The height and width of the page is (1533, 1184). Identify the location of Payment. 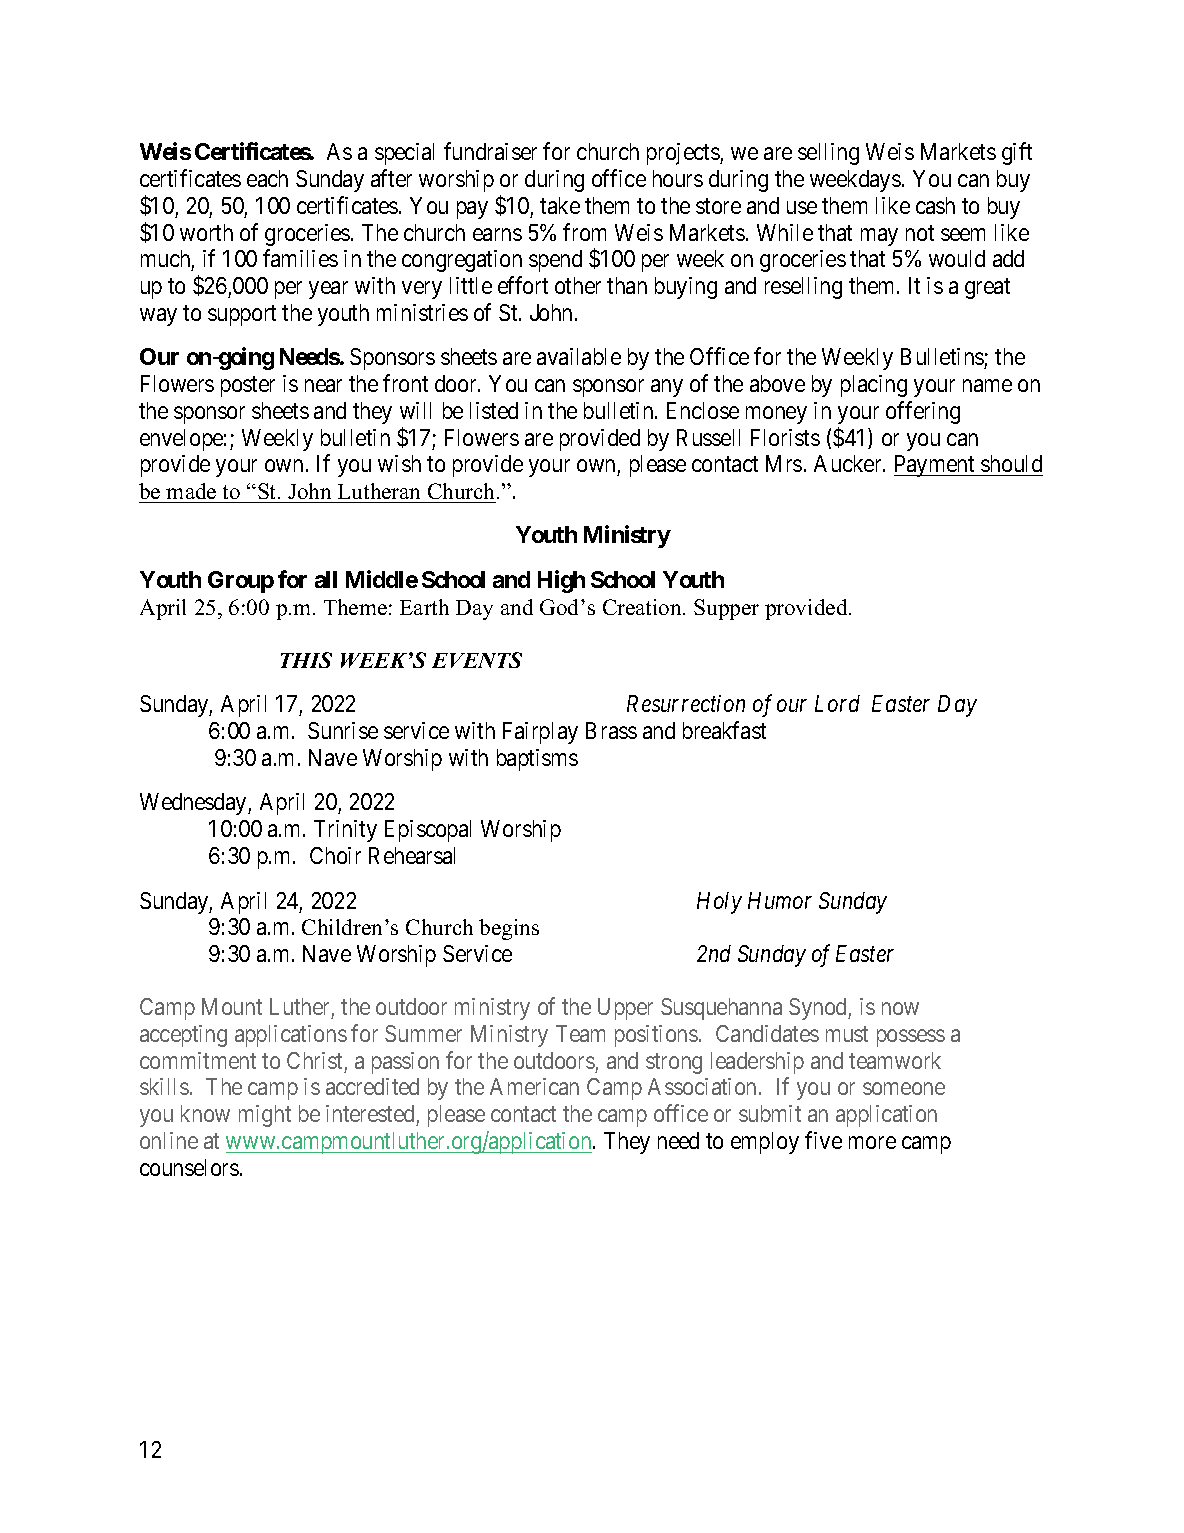
(935, 466).
